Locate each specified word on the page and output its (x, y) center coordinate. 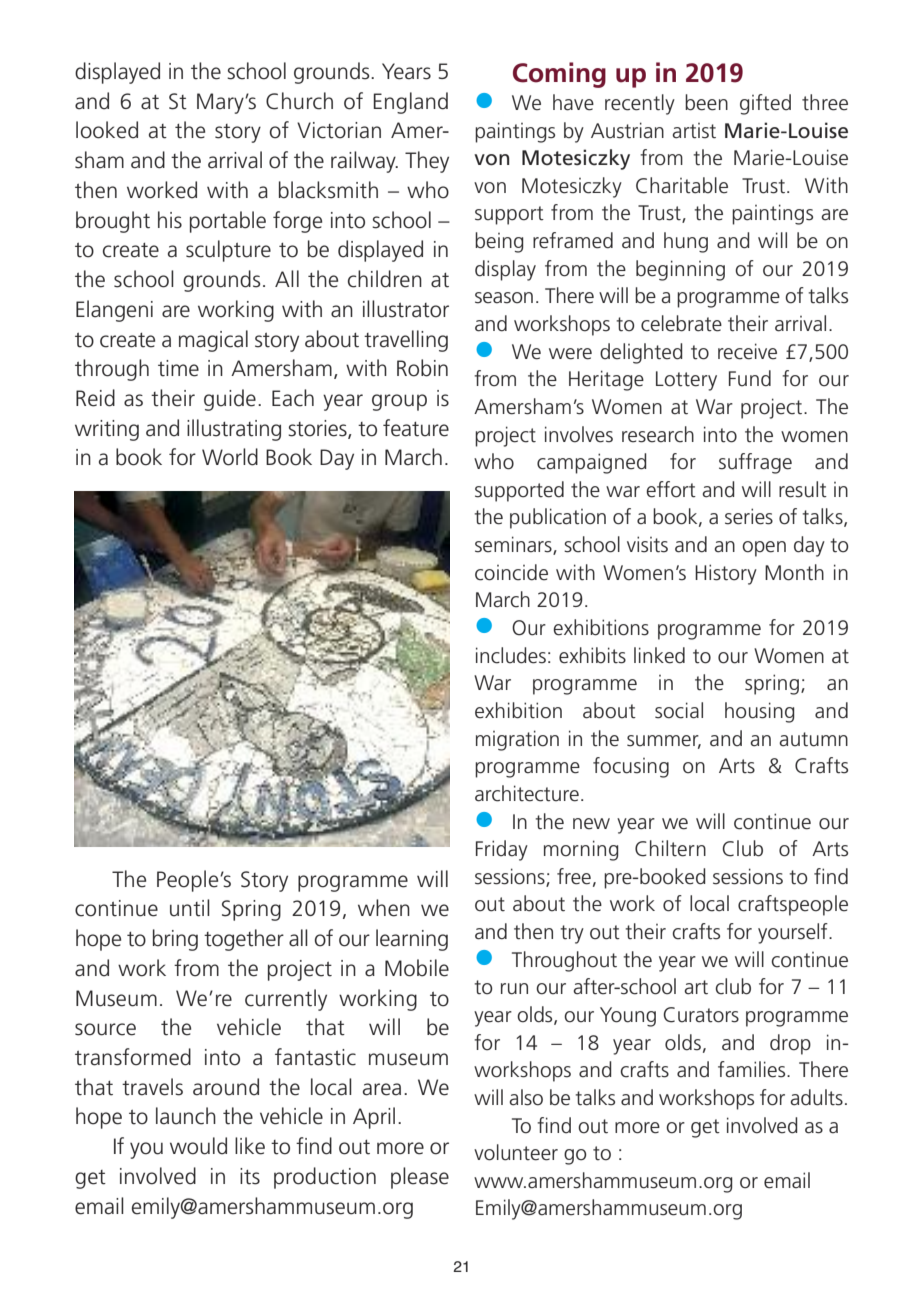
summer (664, 741)
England (411, 103)
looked (107, 130)
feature (416, 428)
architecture (527, 793)
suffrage (755, 463)
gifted (765, 104)
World (230, 457)
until (190, 908)
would (198, 1146)
